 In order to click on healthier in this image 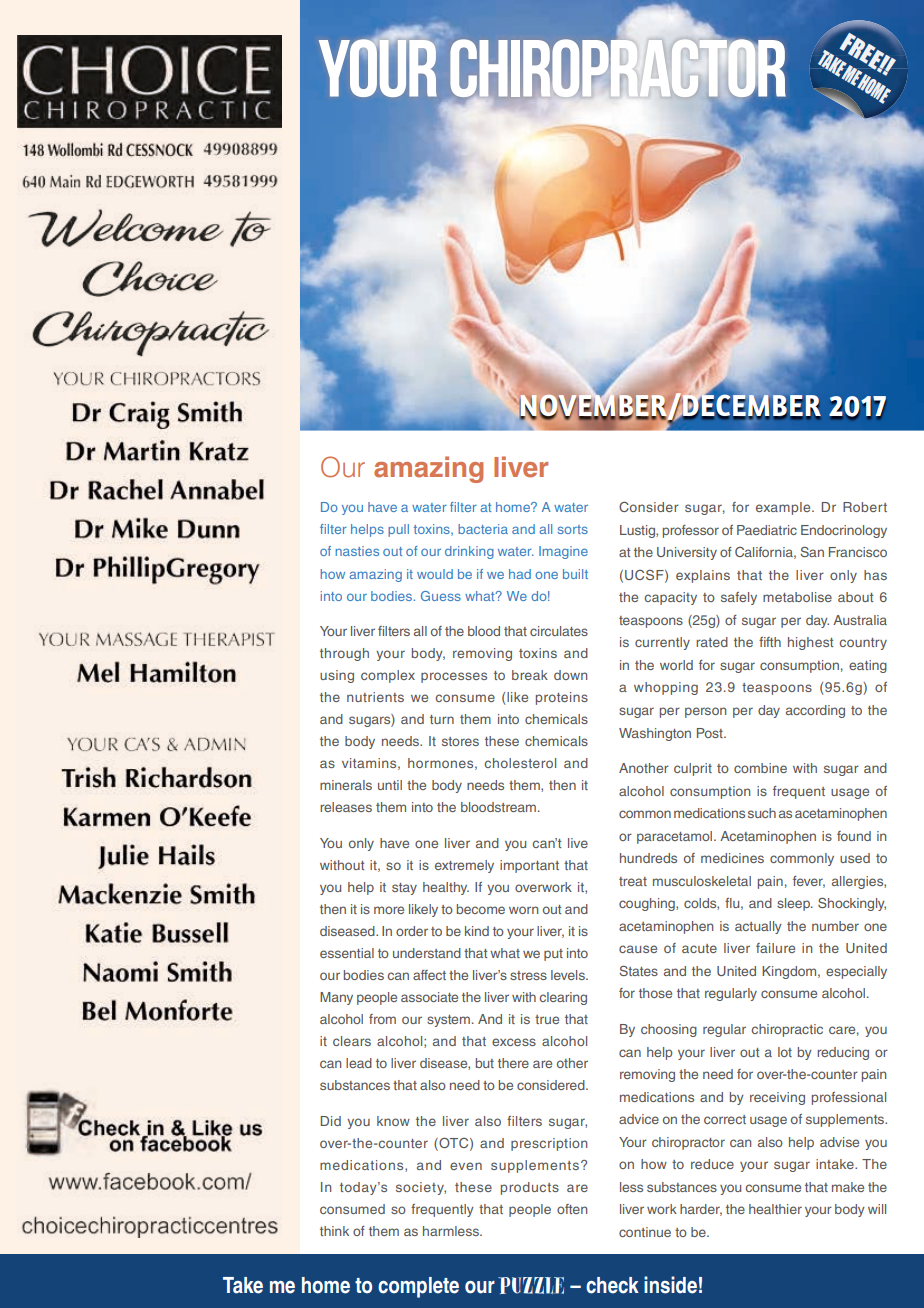, I will do `click(775, 1209)`.
